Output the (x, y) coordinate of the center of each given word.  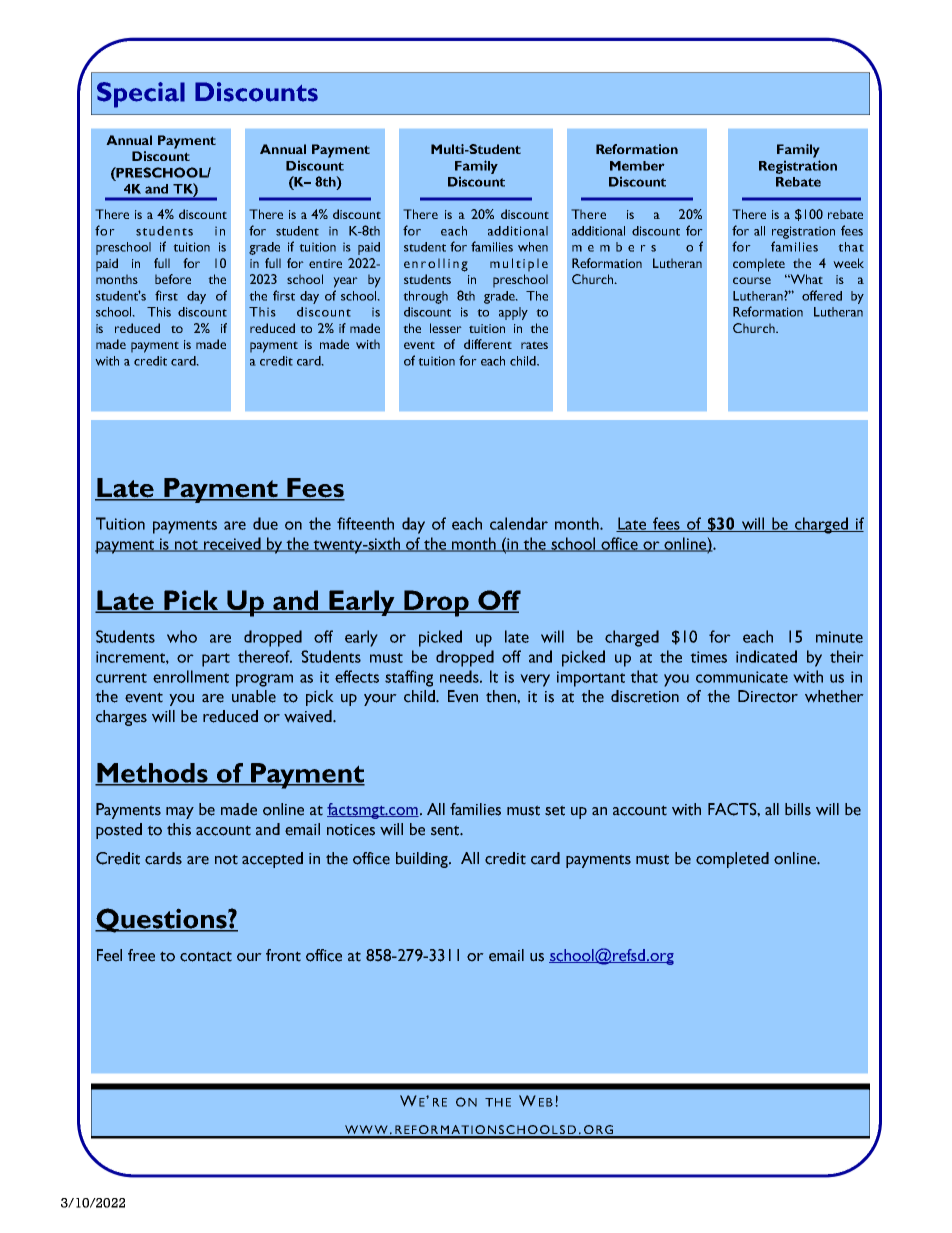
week (848, 263)
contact (206, 956)
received (232, 544)
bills (798, 809)
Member (637, 166)
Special (141, 95)
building (423, 860)
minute (839, 637)
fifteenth (365, 523)
